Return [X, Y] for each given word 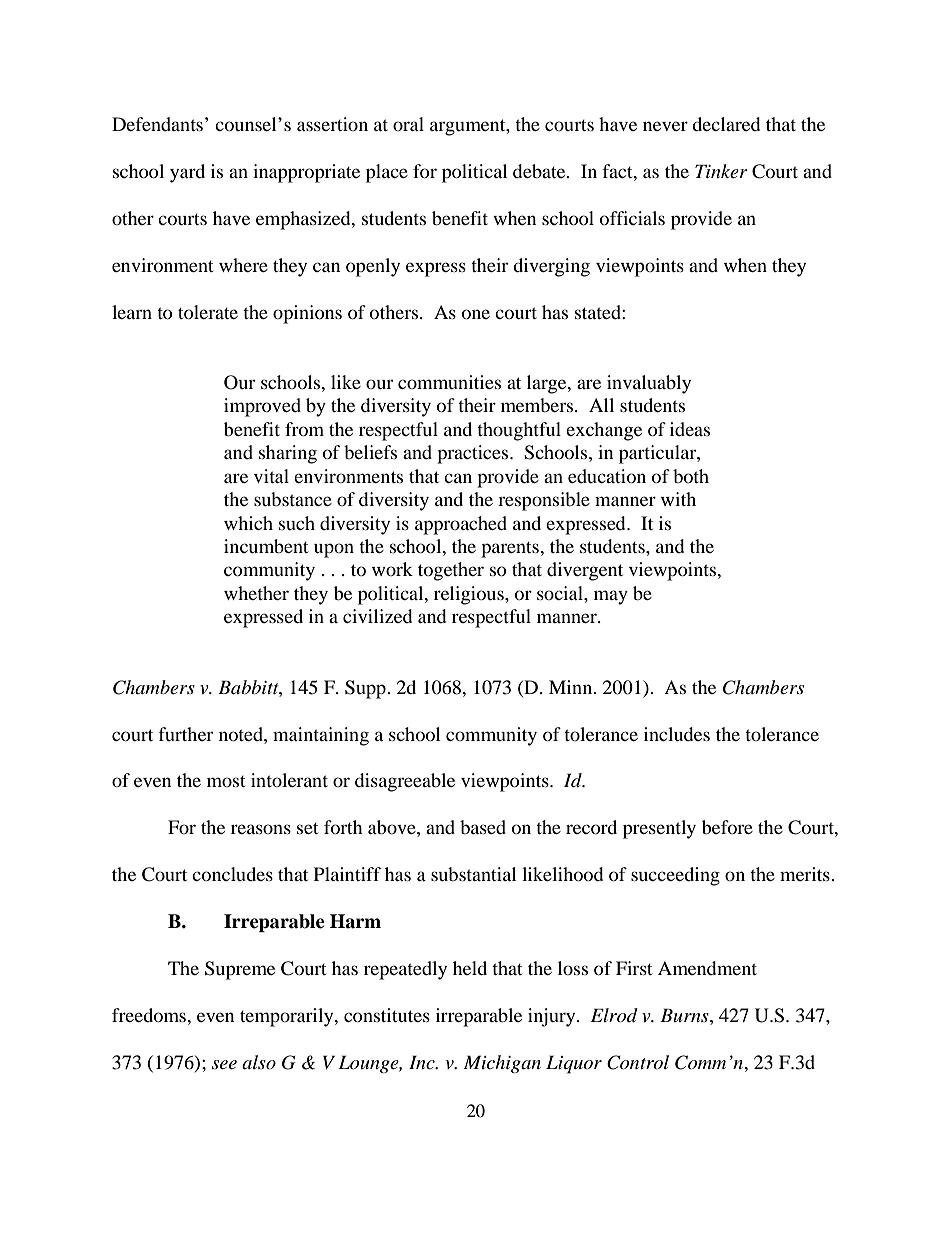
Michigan [502, 1064]
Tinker [721, 171]
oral [408, 124]
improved [262, 407]
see [224, 1065]
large [548, 384]
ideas [690, 429]
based [483, 827]
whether [256, 593]
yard [187, 173]
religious [470, 595]
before [727, 827]
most [226, 781]
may [611, 597]
